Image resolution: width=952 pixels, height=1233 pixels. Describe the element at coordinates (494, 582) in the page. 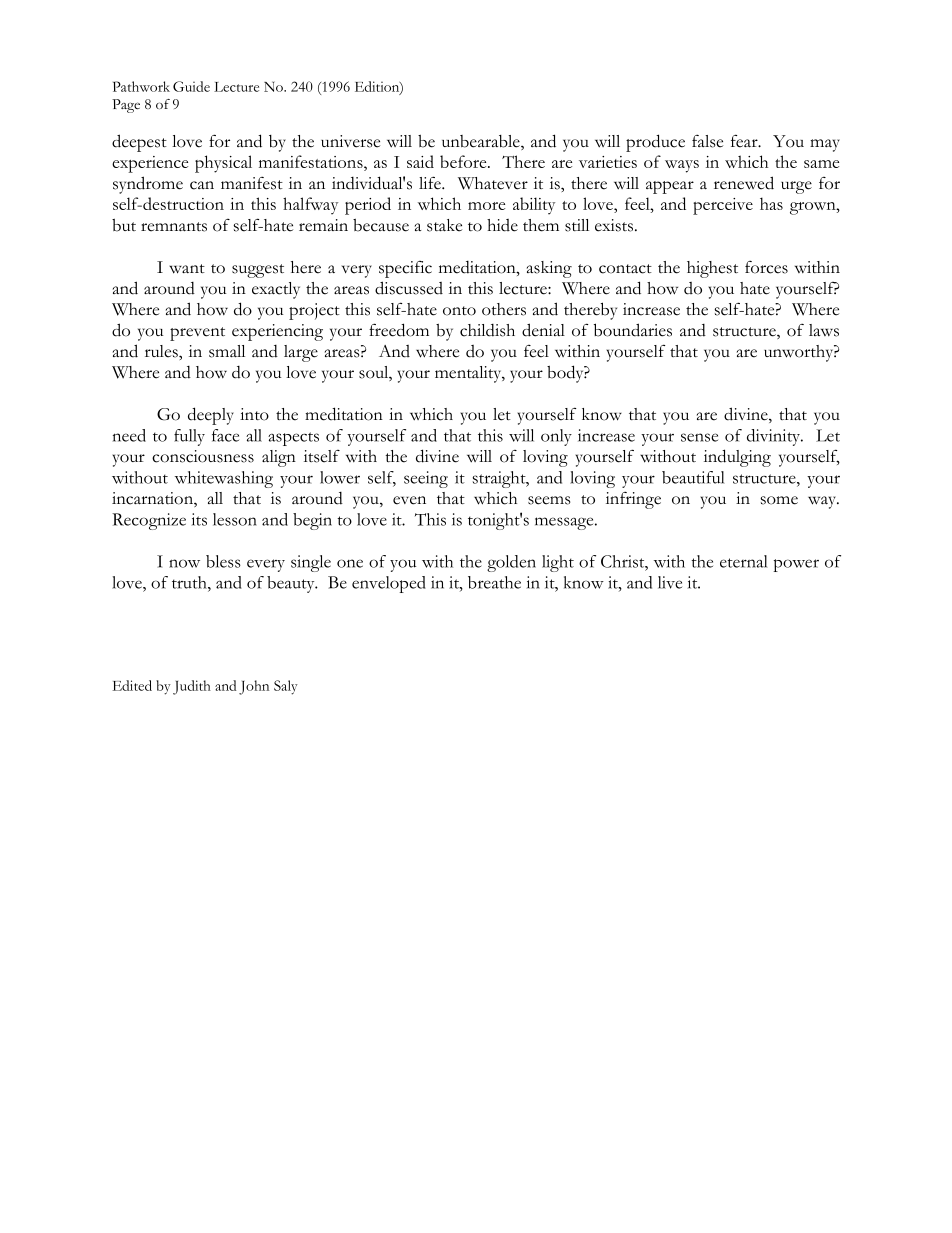

I see `breathe` at that location.
